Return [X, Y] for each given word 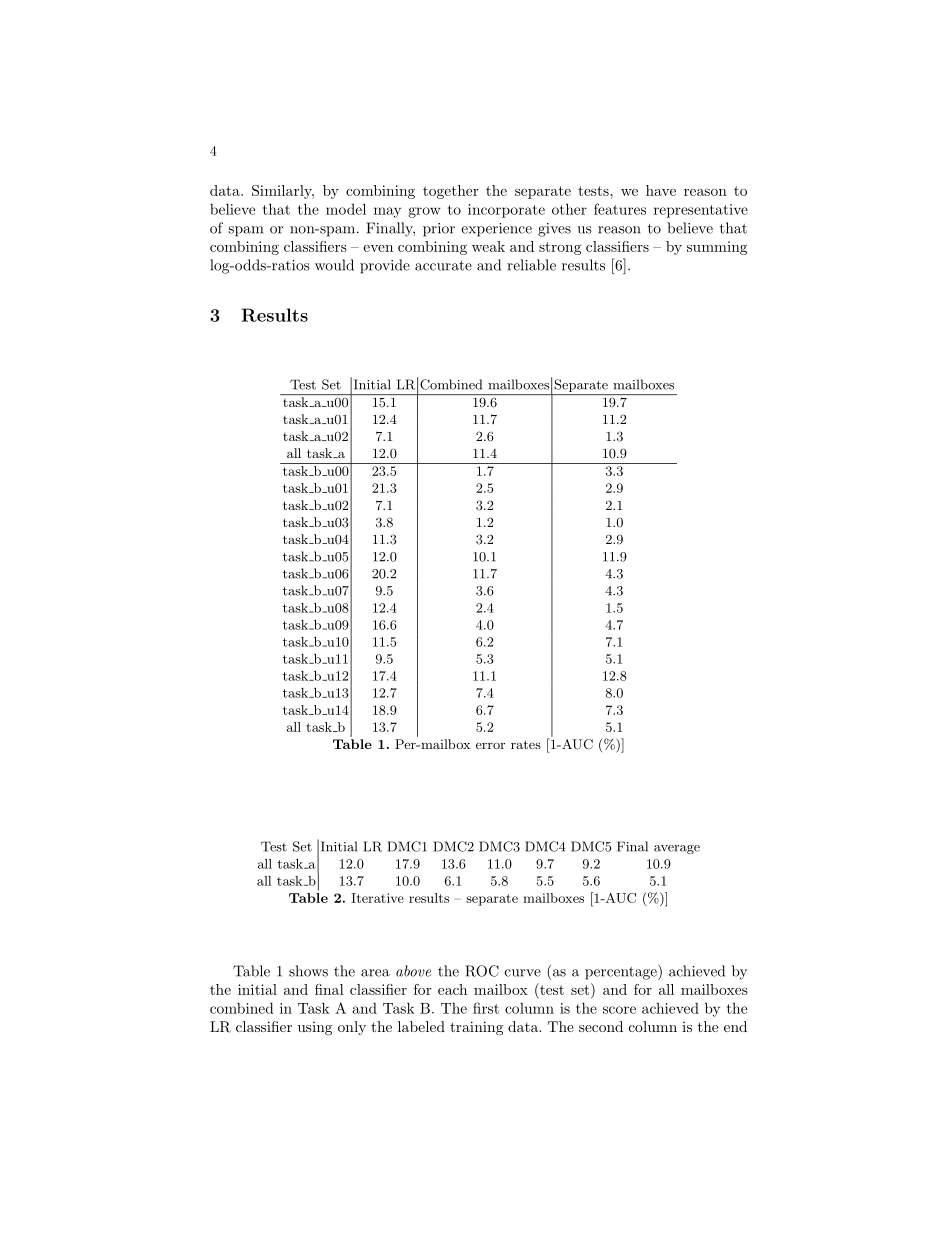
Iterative [377, 898]
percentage [622, 972]
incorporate [506, 211]
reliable [531, 265]
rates [526, 744]
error [490, 745]
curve [523, 973]
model [346, 209]
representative [701, 211]
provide [385, 266]
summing [717, 248]
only [352, 1028]
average [677, 849]
